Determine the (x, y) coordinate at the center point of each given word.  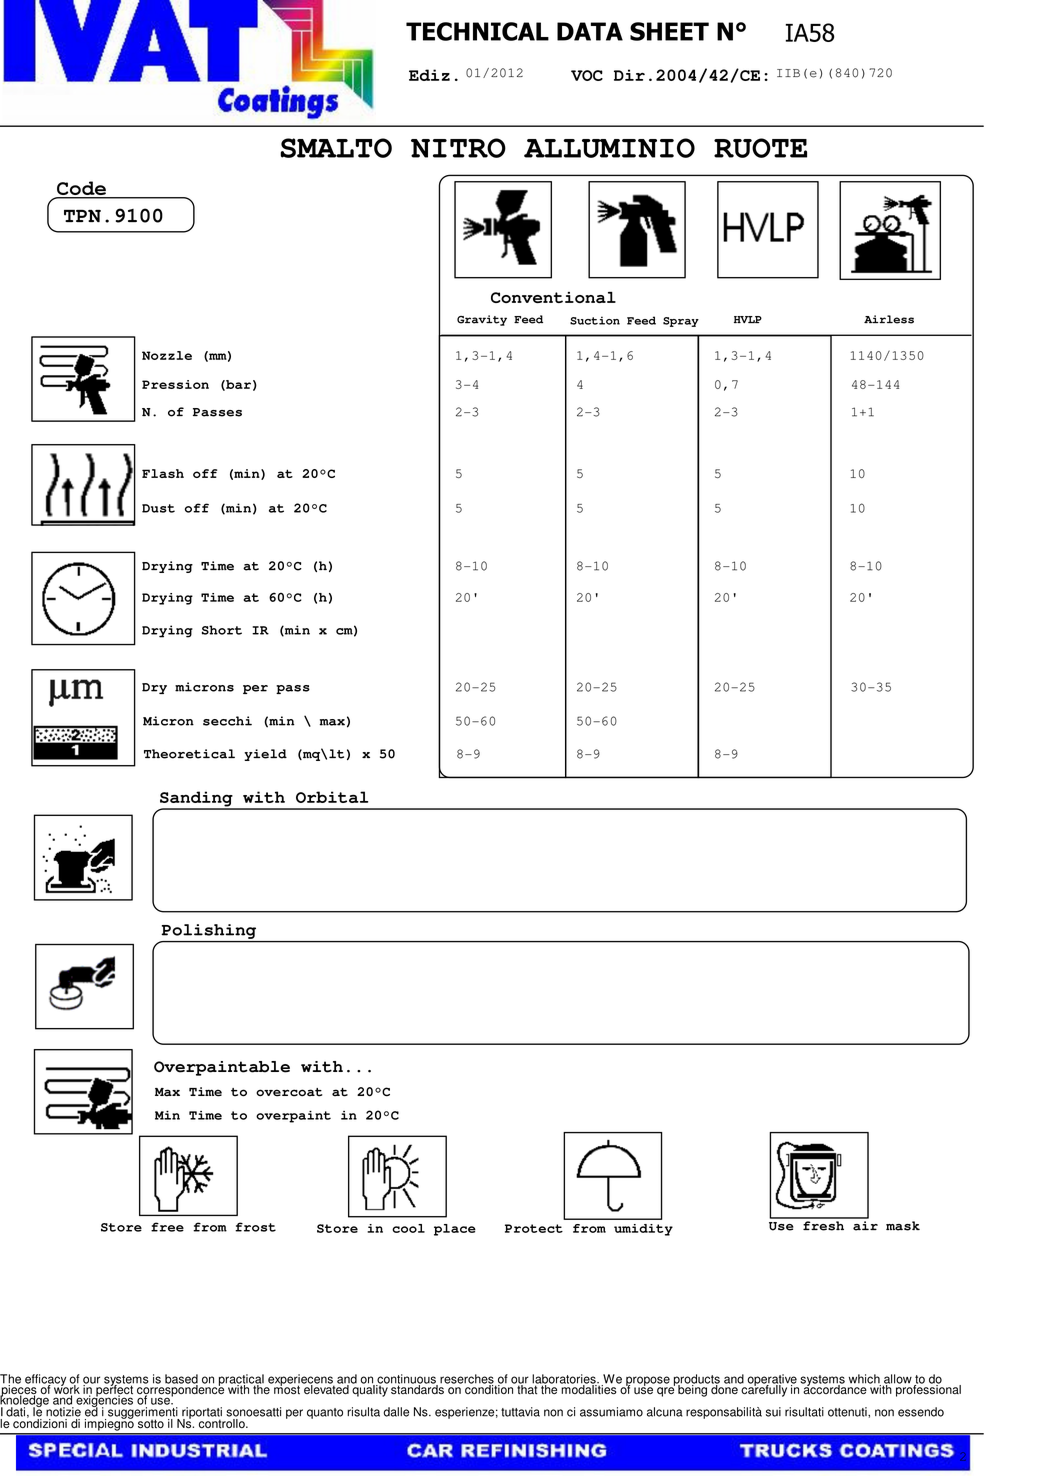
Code (81, 189)
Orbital (332, 797)
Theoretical (189, 754)
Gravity (482, 320)
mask (903, 1226)
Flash (163, 473)
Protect (534, 1228)
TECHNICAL (477, 31)
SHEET (669, 31)
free (167, 1227)
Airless (889, 319)
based (181, 1380)
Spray (681, 322)
